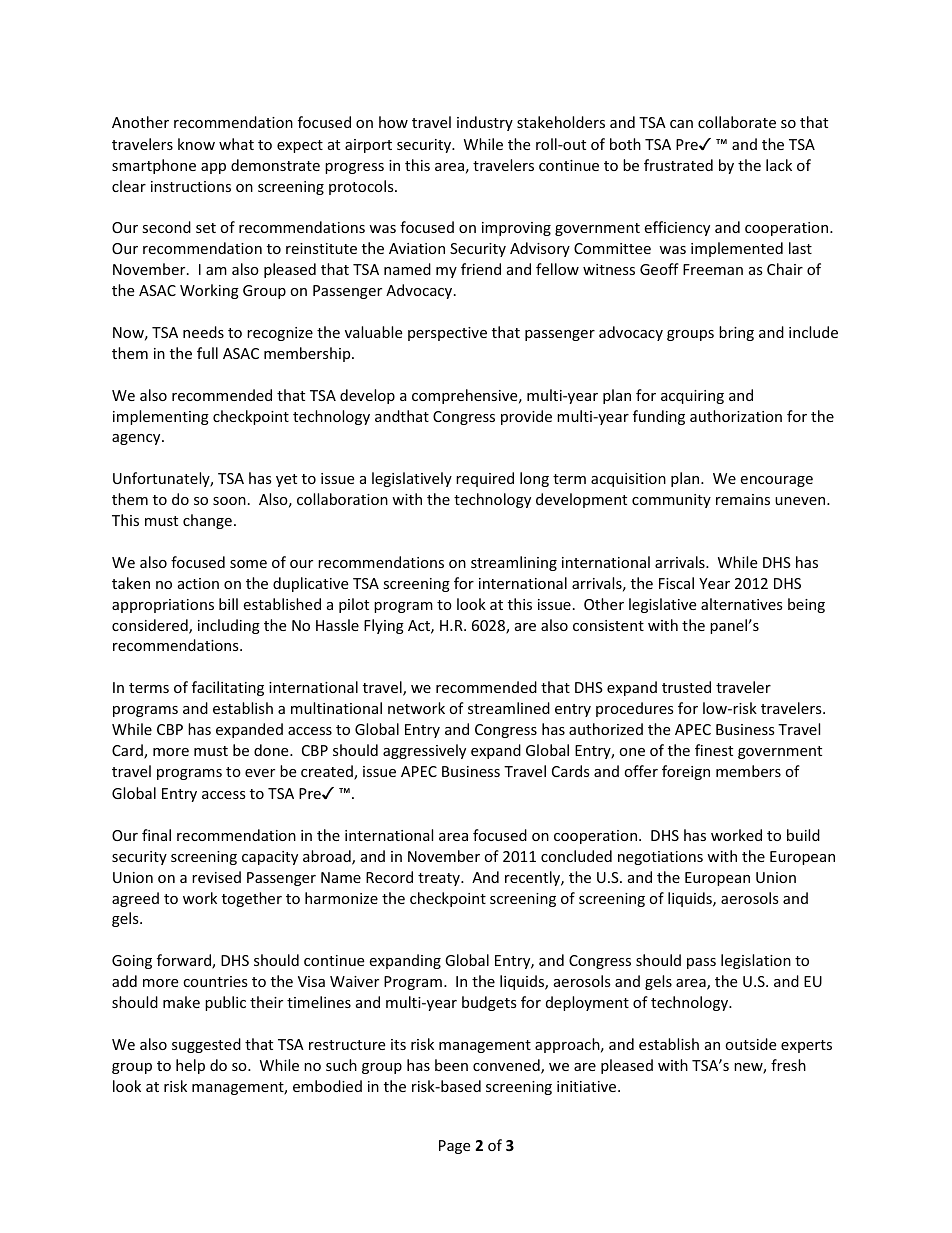  I want to click on industry, so click(485, 123).
